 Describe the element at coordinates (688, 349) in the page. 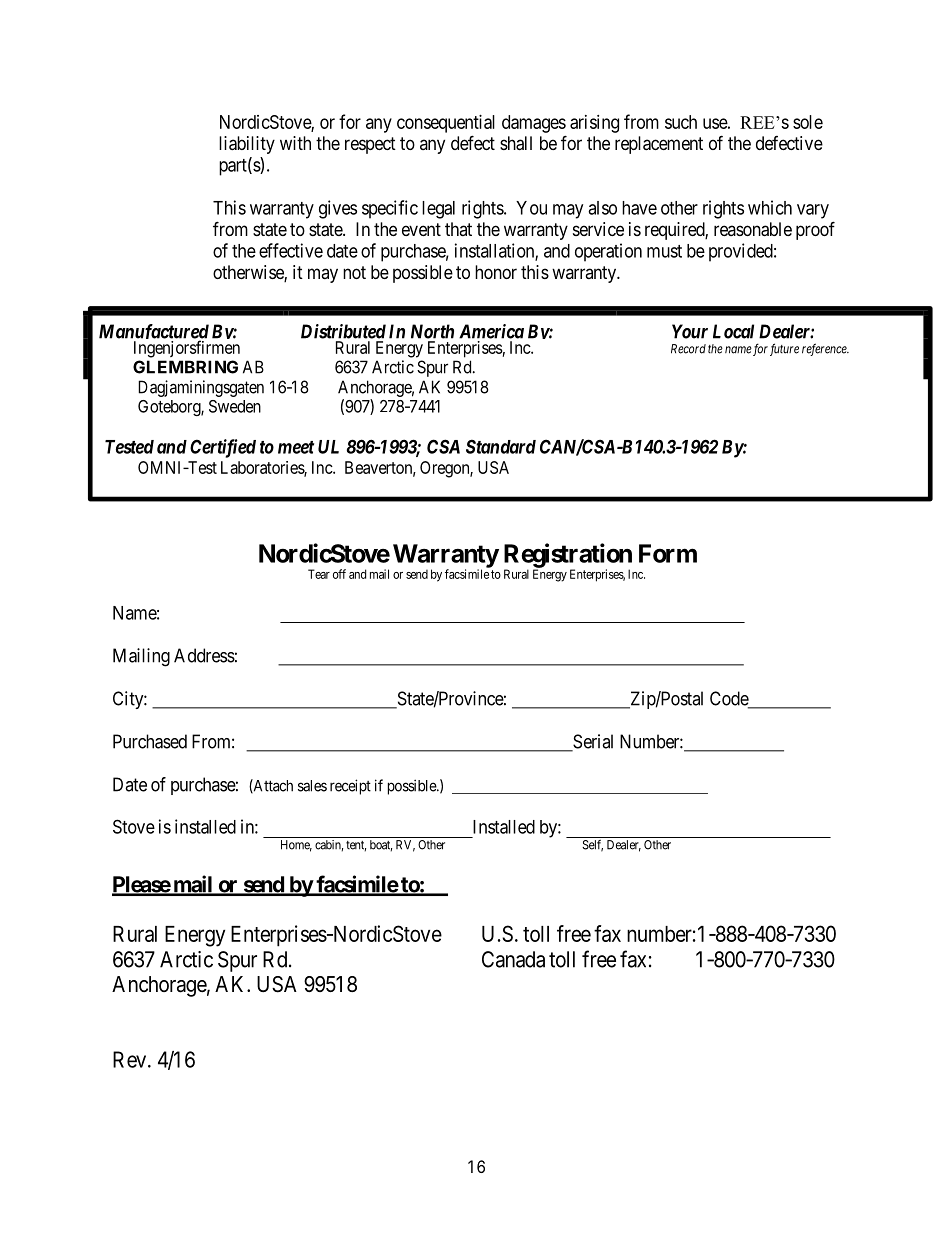

I see `Record` at that location.
